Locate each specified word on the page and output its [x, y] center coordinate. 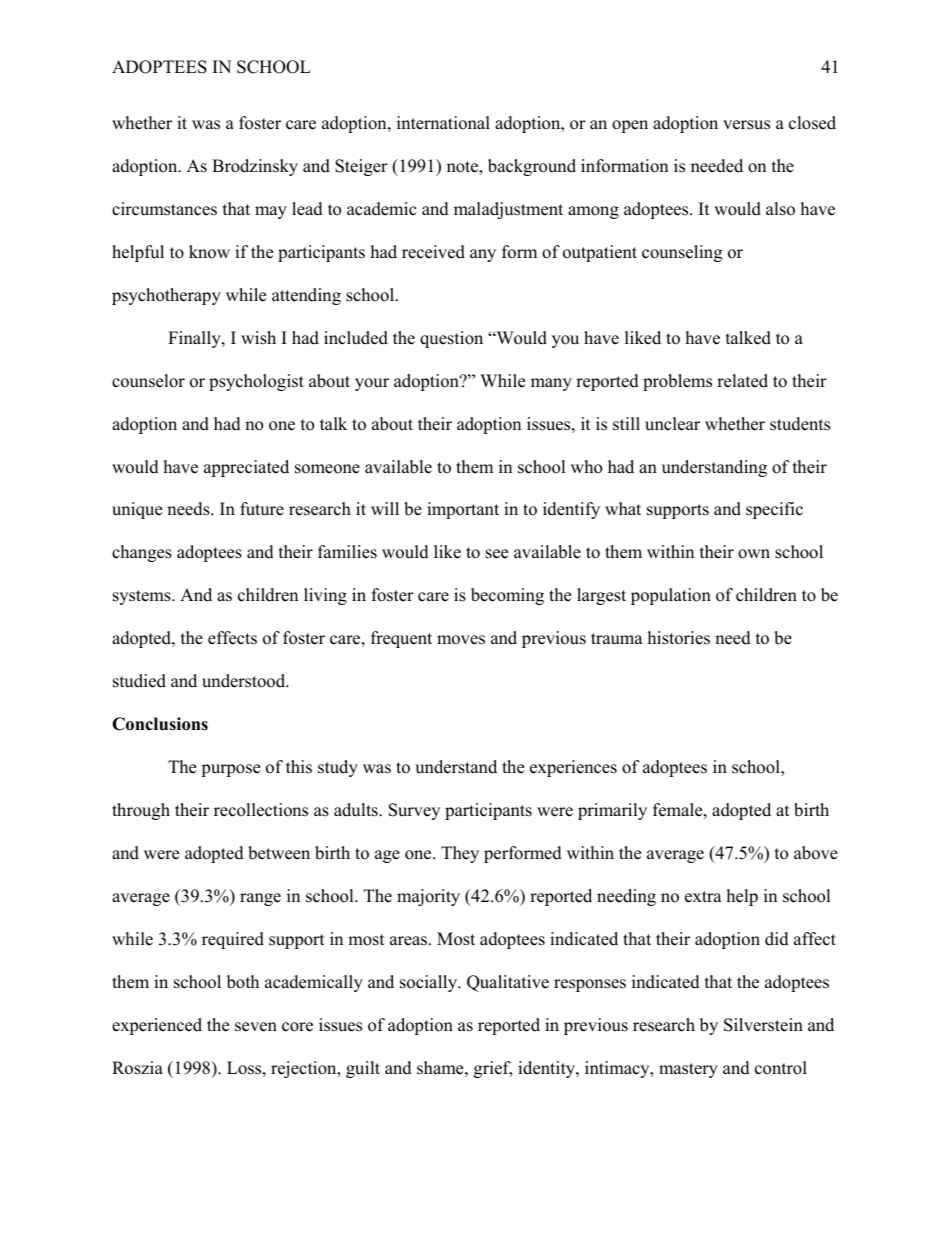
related [742, 381]
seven [256, 1027]
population [671, 596]
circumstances [164, 209]
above [816, 853]
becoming [507, 596]
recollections [261, 810]
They [460, 854]
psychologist [256, 382]
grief [493, 1069]
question [451, 339]
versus [746, 125]
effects [232, 638]
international [443, 123]
